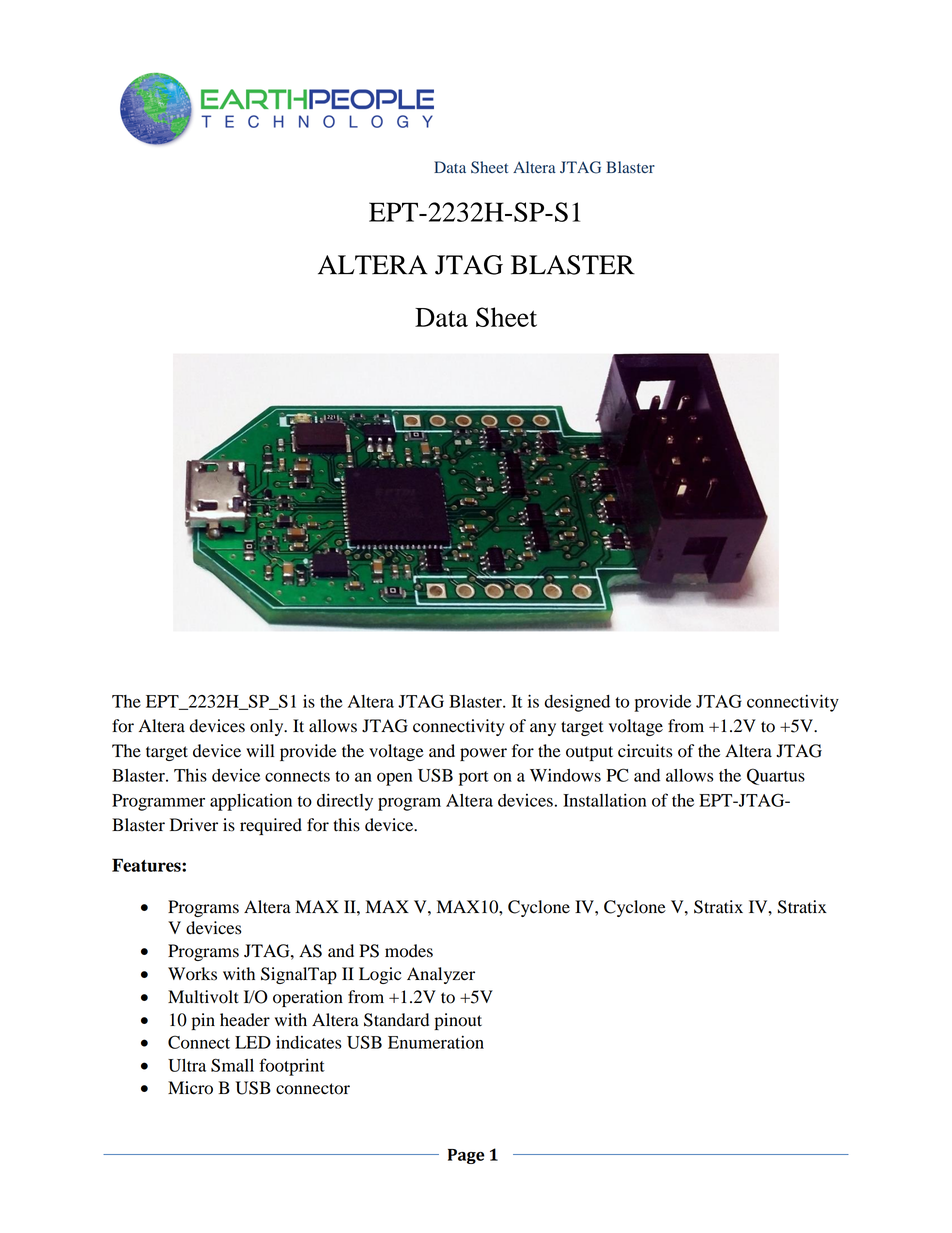 Image resolution: width=952 pixels, height=1233 pixels. What do you see at coordinates (645, 751) in the screenshot?
I see `circuits` at bounding box center [645, 751].
